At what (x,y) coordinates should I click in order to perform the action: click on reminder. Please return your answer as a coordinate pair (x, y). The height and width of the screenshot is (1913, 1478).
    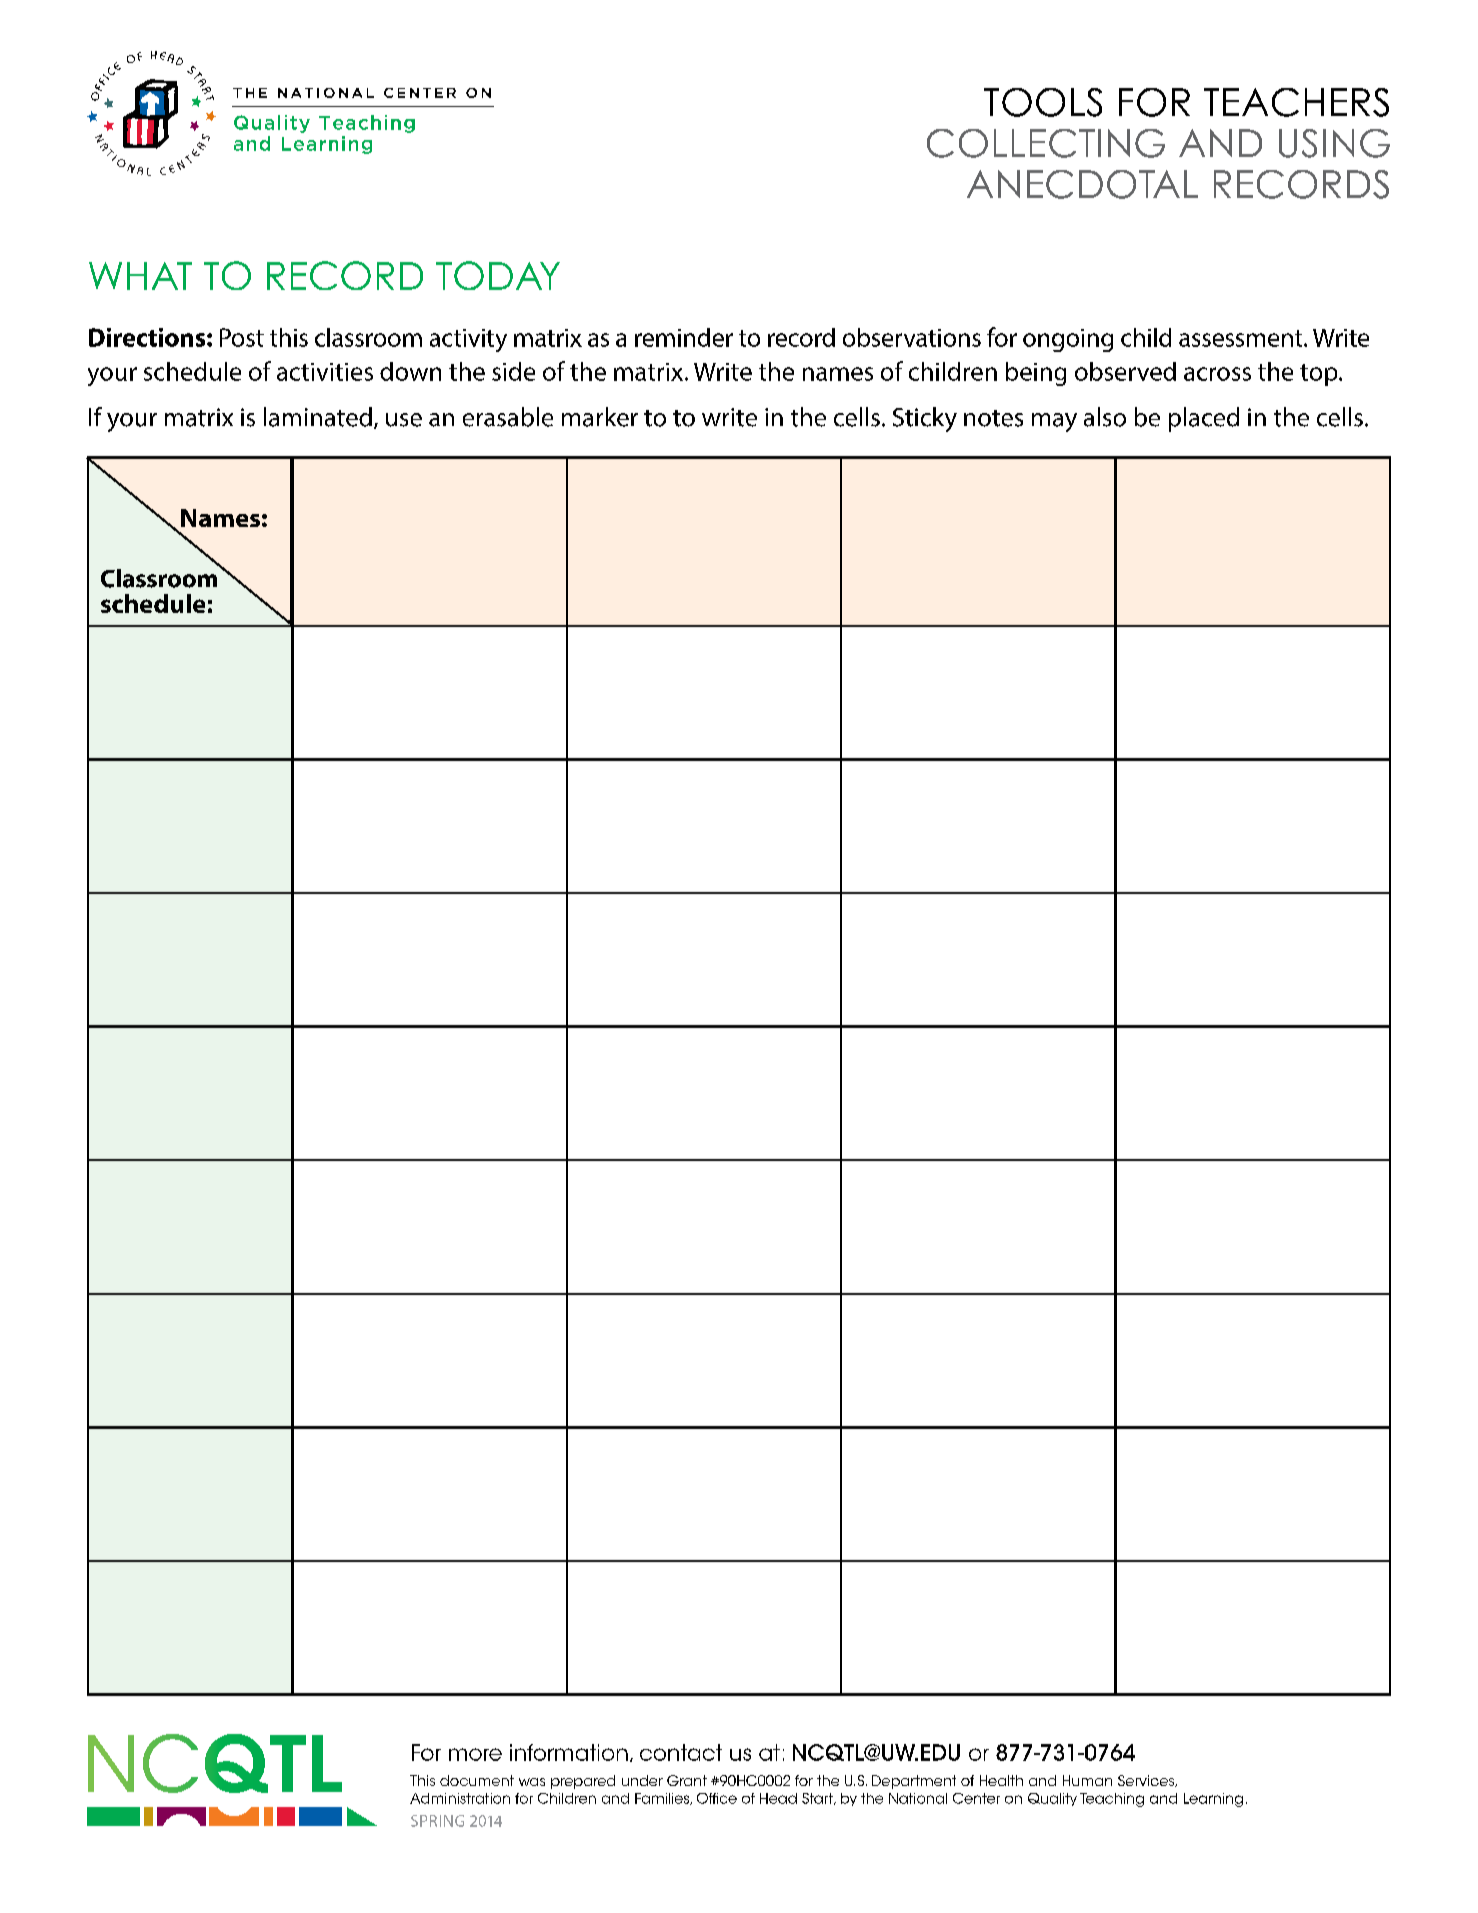
    Looking at the image, I should click on (684, 337).
